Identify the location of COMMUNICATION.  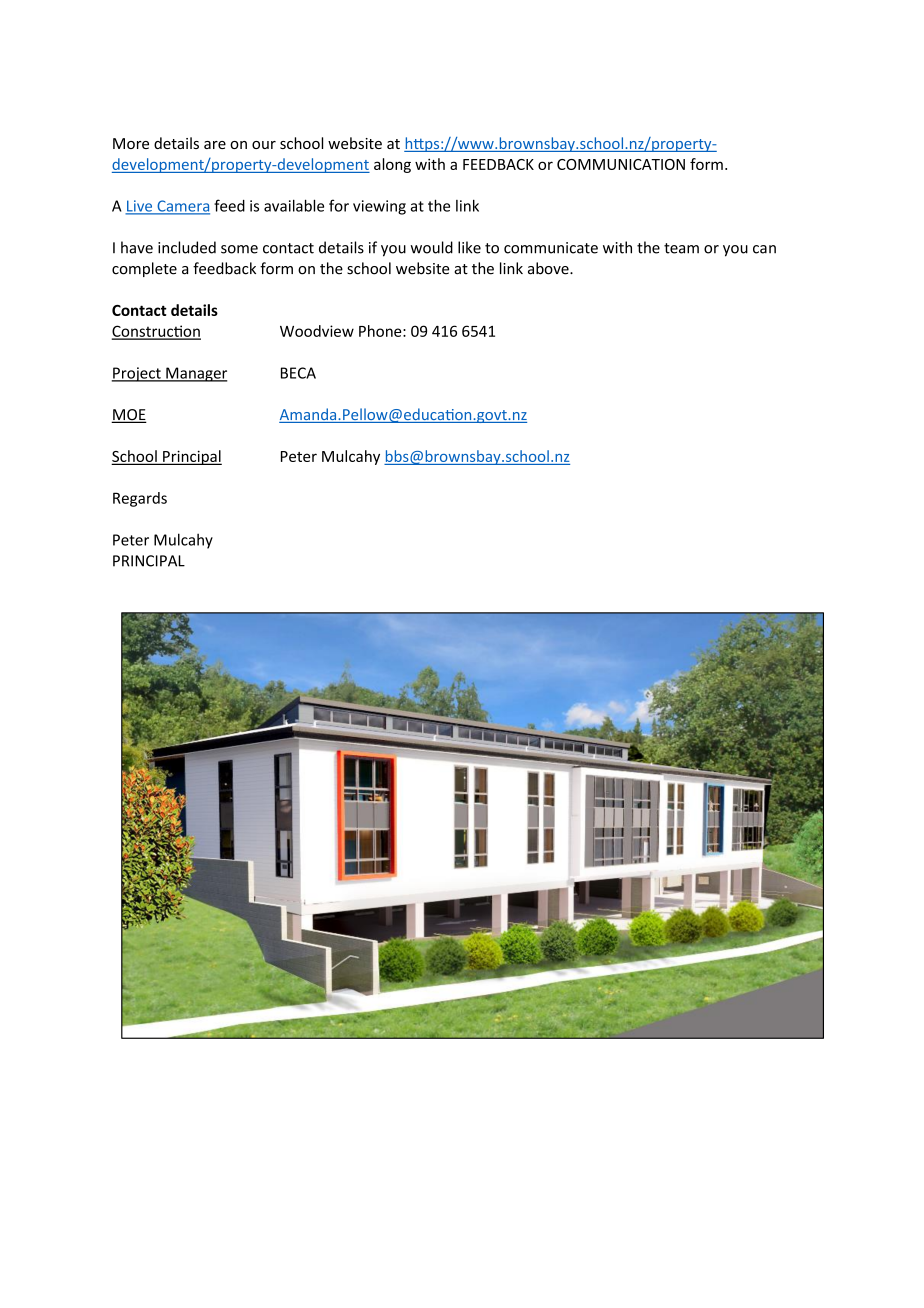
(621, 164).
